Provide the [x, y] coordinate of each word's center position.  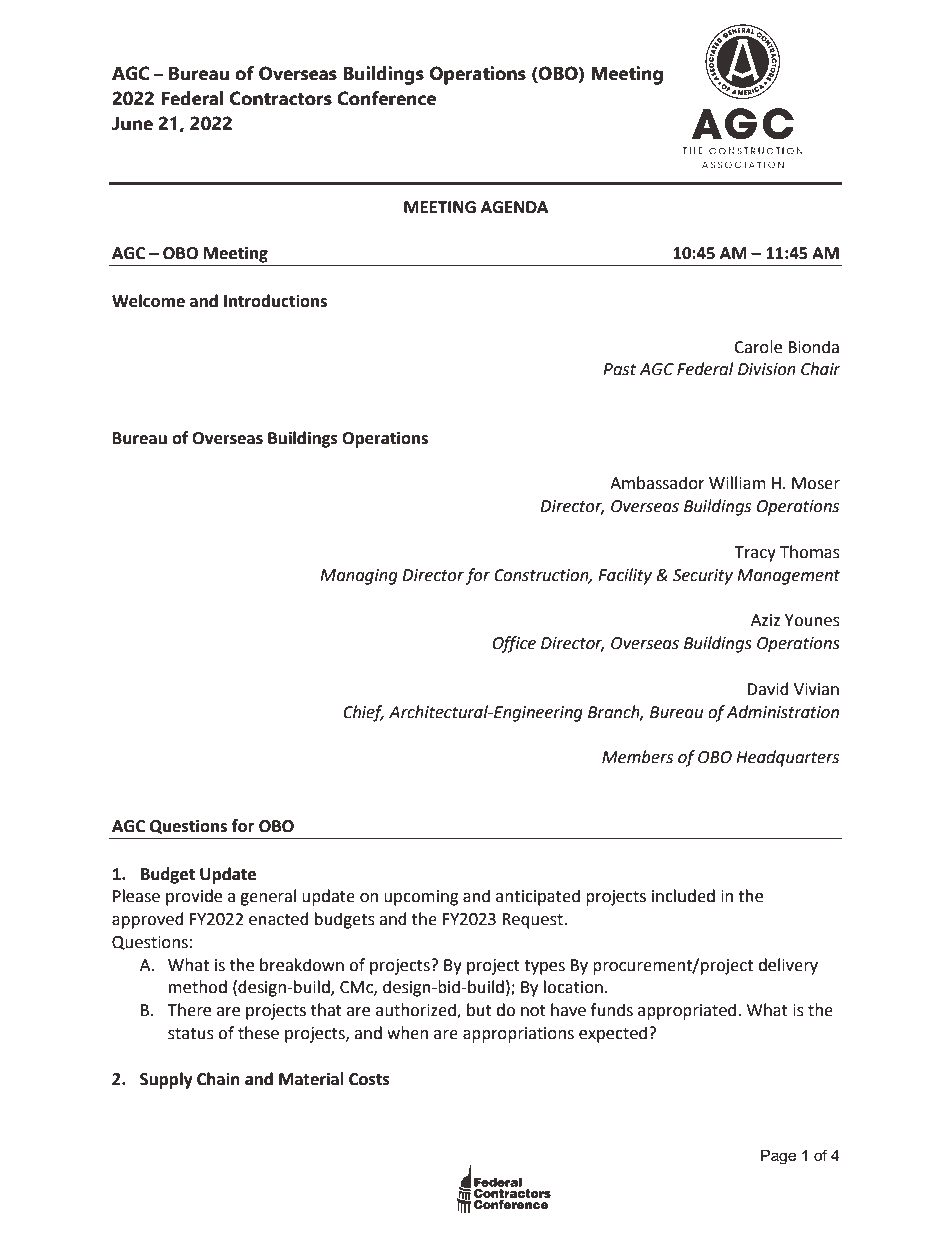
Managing [359, 577]
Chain [218, 1079]
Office [514, 644]
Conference [386, 98]
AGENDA [514, 207]
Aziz [765, 620]
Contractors [281, 98]
